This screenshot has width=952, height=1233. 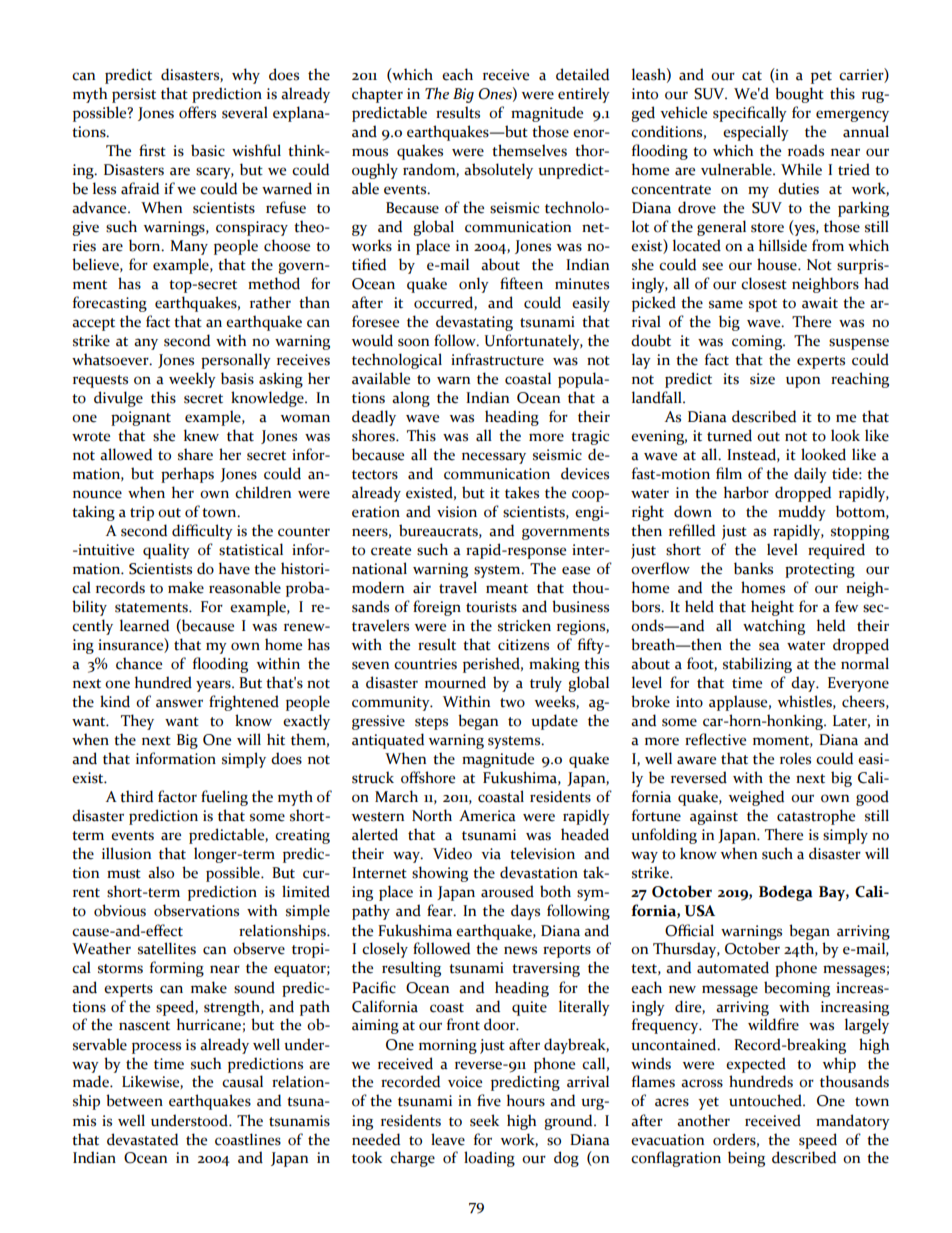 What do you see at coordinates (498, 171) in the screenshot?
I see `absolutely` at bounding box center [498, 171].
